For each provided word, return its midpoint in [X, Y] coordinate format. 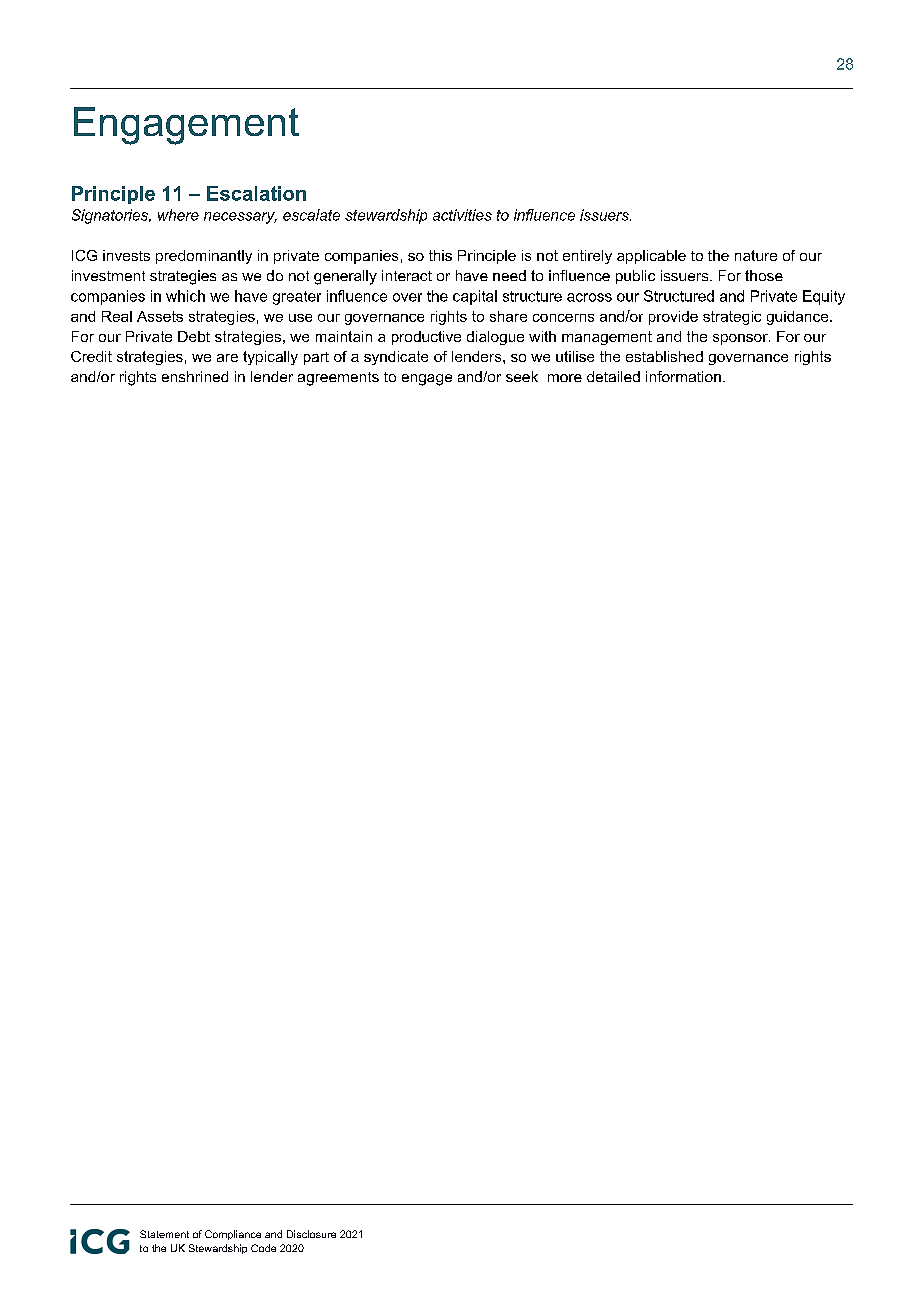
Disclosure [311, 1234]
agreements [338, 379]
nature [756, 255]
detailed [613, 376]
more [565, 378]
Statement [164, 1234]
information [683, 376]
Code [263, 1248]
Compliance [233, 1235]
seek [522, 376]
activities [462, 215]
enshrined [195, 376]
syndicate [396, 358]
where [178, 215]
